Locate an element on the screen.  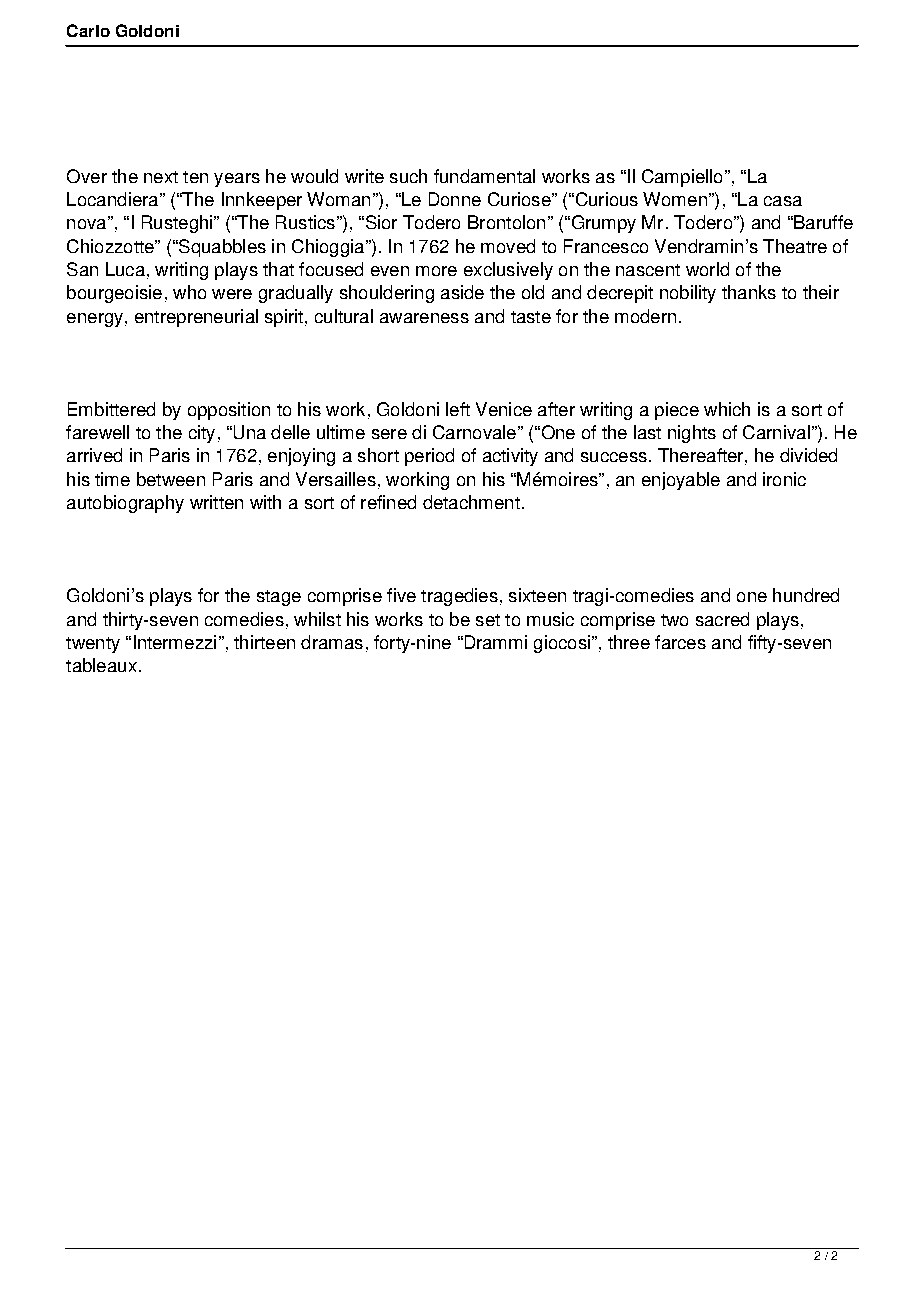
fundamental is located at coordinates (484, 176).
